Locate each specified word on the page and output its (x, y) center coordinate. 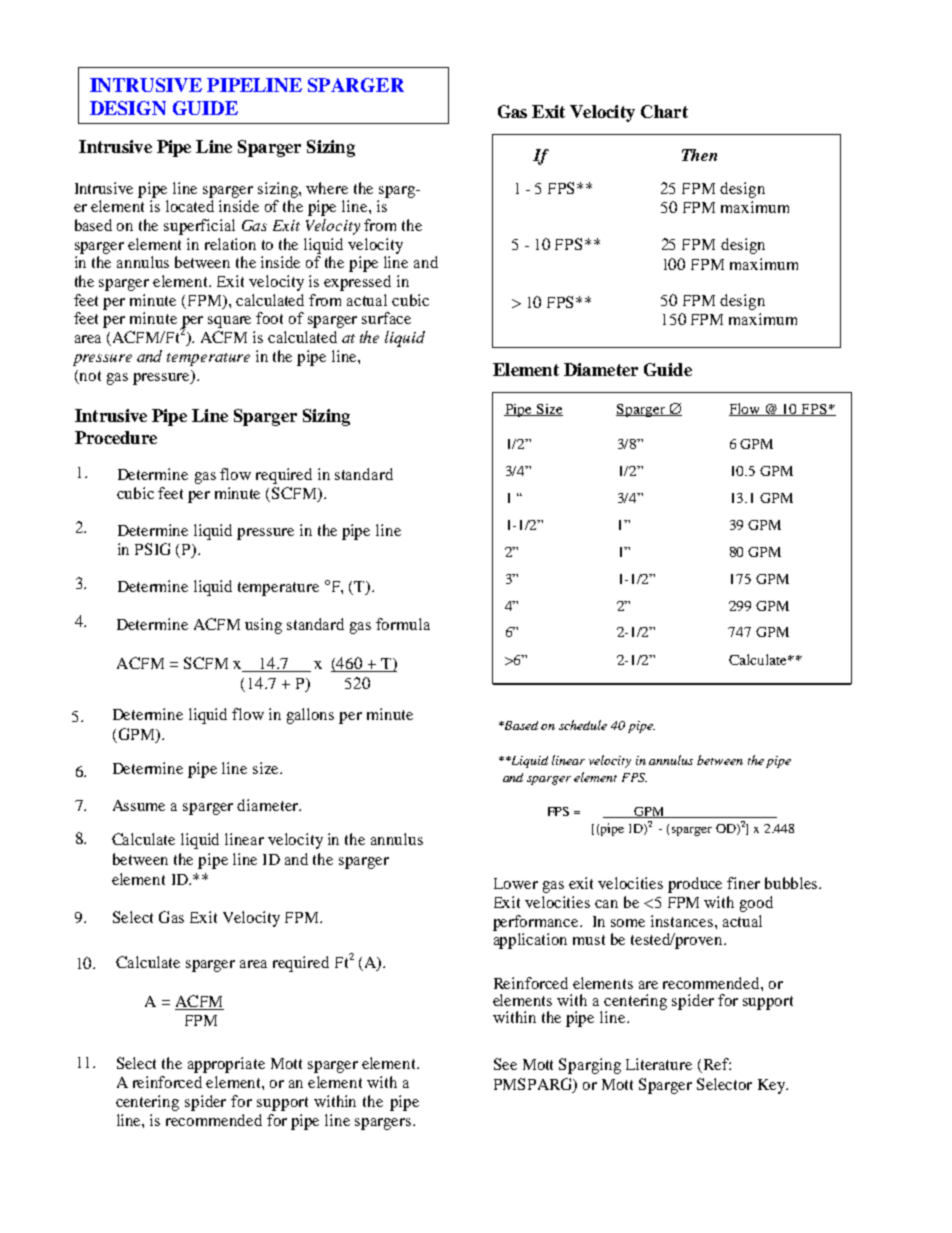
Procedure (116, 437)
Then (699, 155)
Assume (139, 805)
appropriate (226, 1065)
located (190, 206)
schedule (583, 725)
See (505, 1064)
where (327, 188)
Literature (659, 1064)
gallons (310, 716)
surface (386, 318)
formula (403, 624)
